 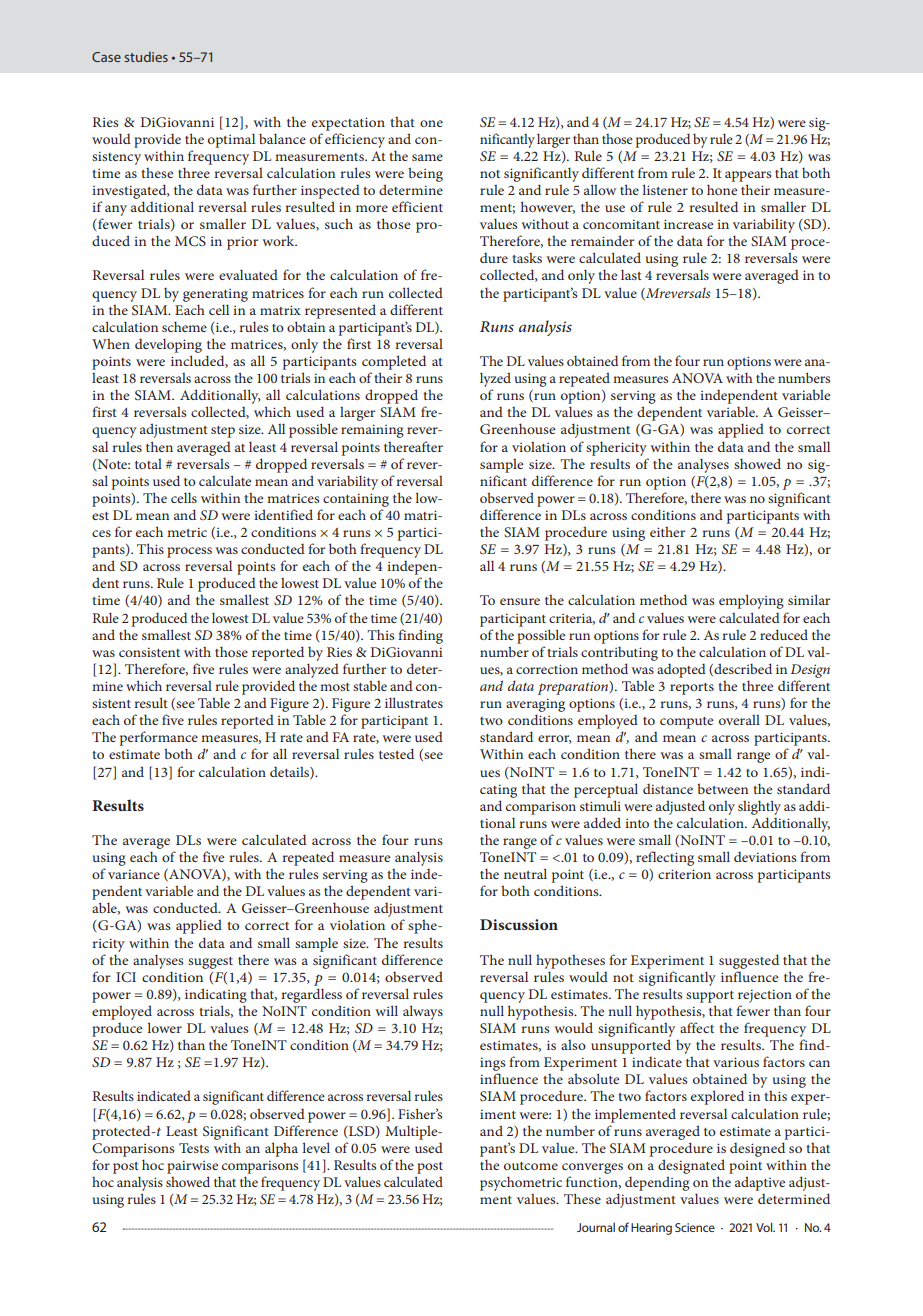 What do you see at coordinates (520, 601) in the page?
I see `ensure` at bounding box center [520, 601].
